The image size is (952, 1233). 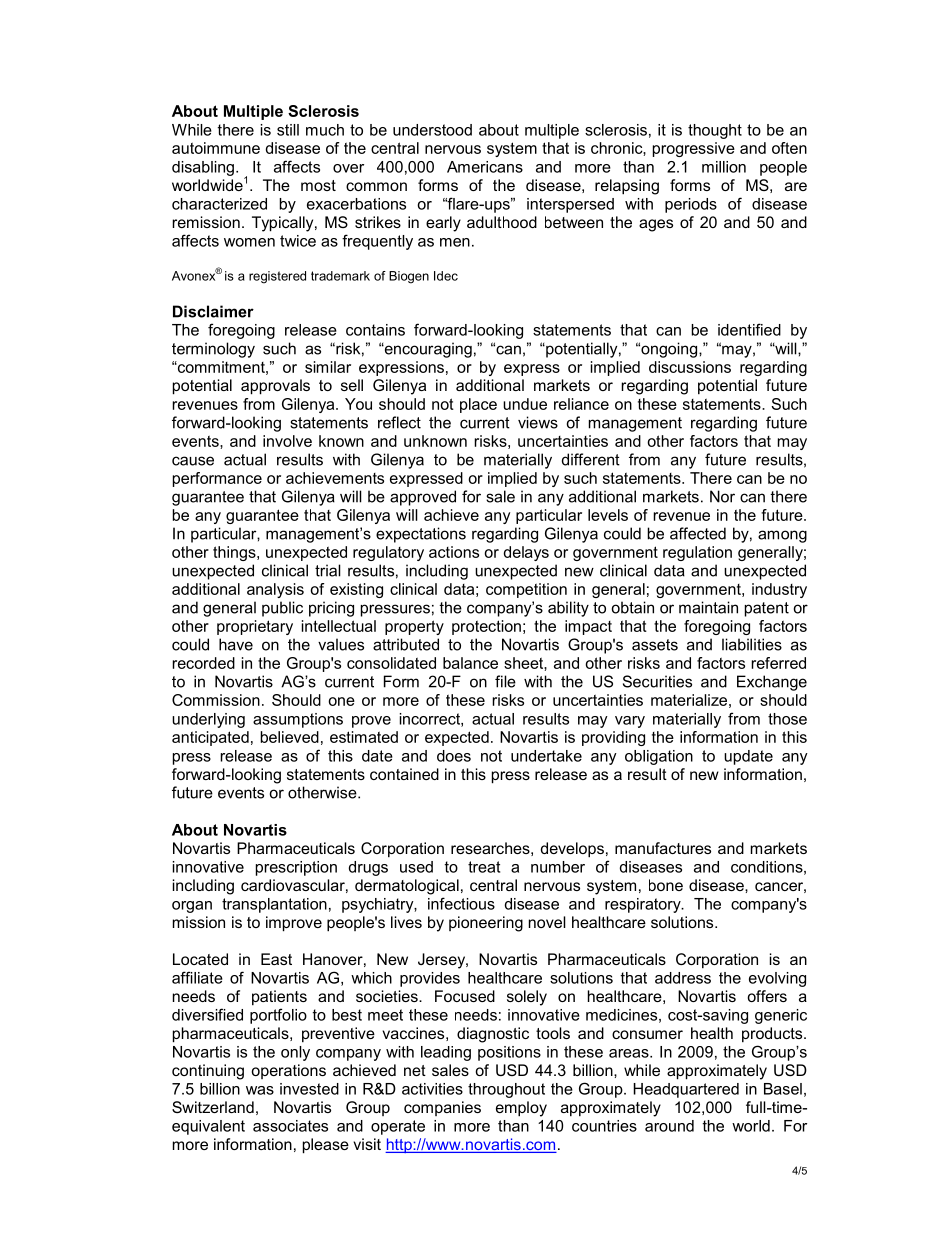 What do you see at coordinates (454, 756) in the page?
I see `does` at bounding box center [454, 756].
